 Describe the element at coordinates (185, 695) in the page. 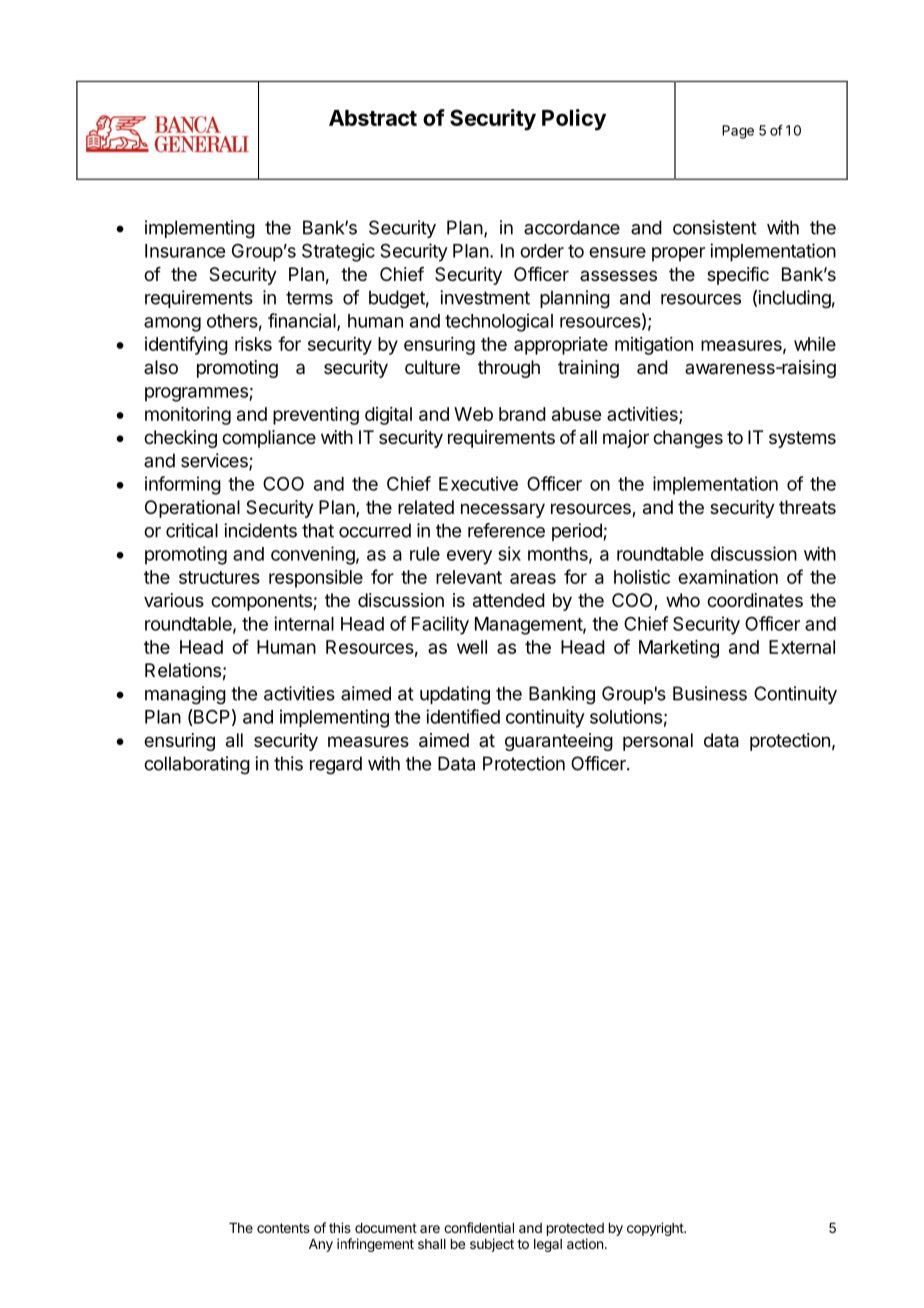

I see `managing` at that location.
